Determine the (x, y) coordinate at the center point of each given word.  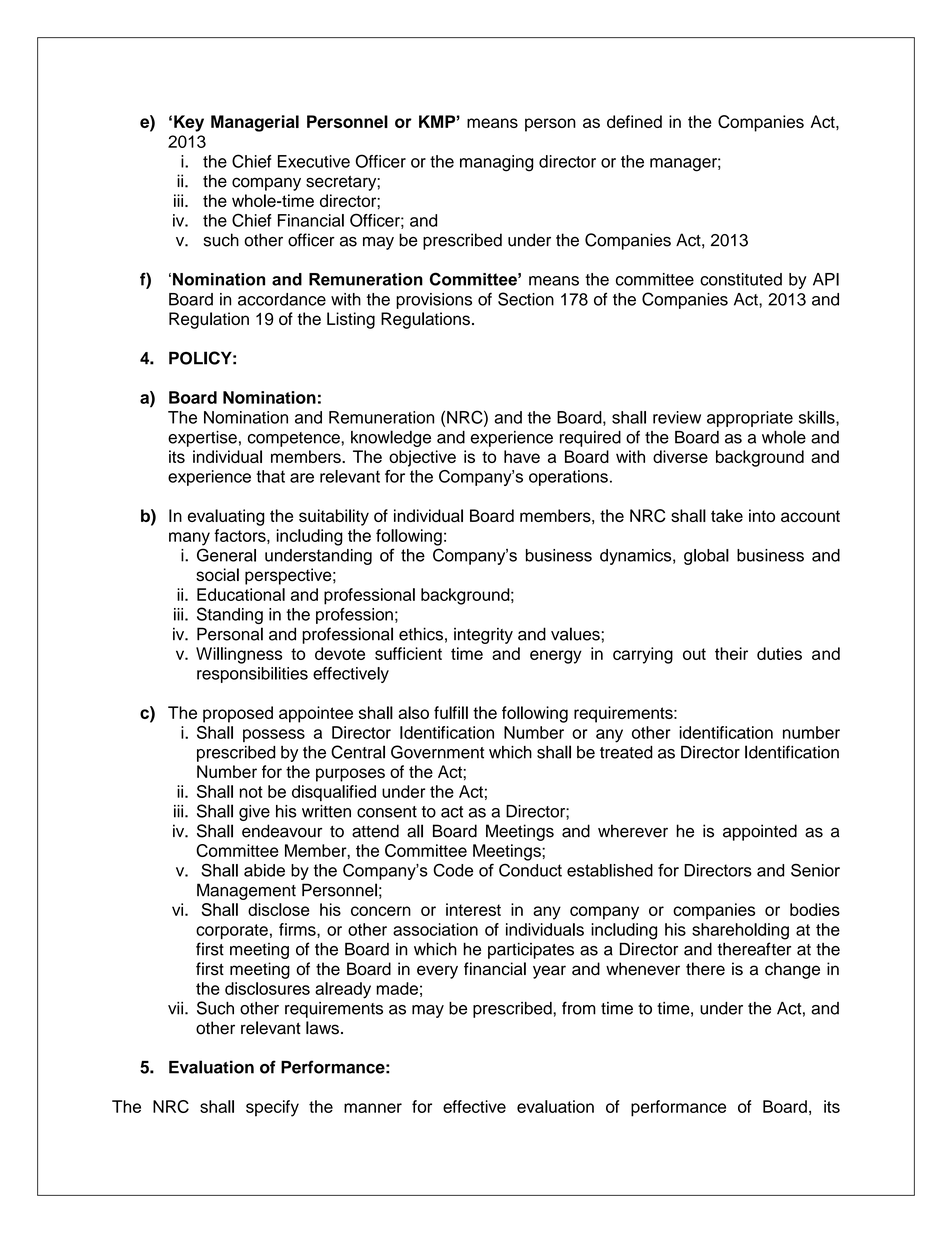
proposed (238, 714)
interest (473, 909)
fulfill (451, 712)
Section (526, 299)
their (731, 653)
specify (272, 1108)
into (762, 515)
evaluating (226, 517)
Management (246, 891)
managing (497, 163)
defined (634, 121)
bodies (815, 909)
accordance (282, 299)
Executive (314, 161)
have (522, 456)
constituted (741, 279)
